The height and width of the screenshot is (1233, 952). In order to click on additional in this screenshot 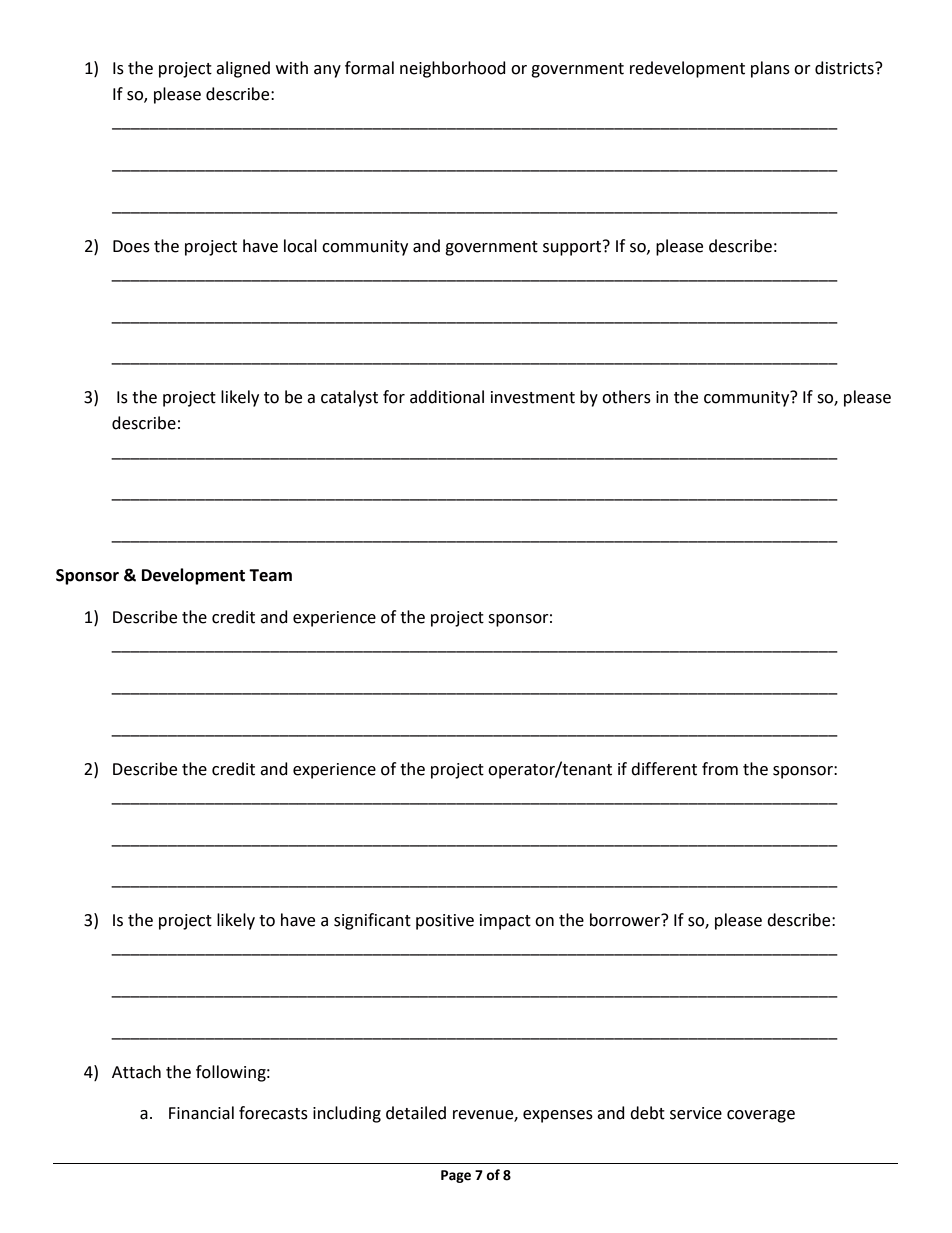, I will do `click(447, 397)`.
